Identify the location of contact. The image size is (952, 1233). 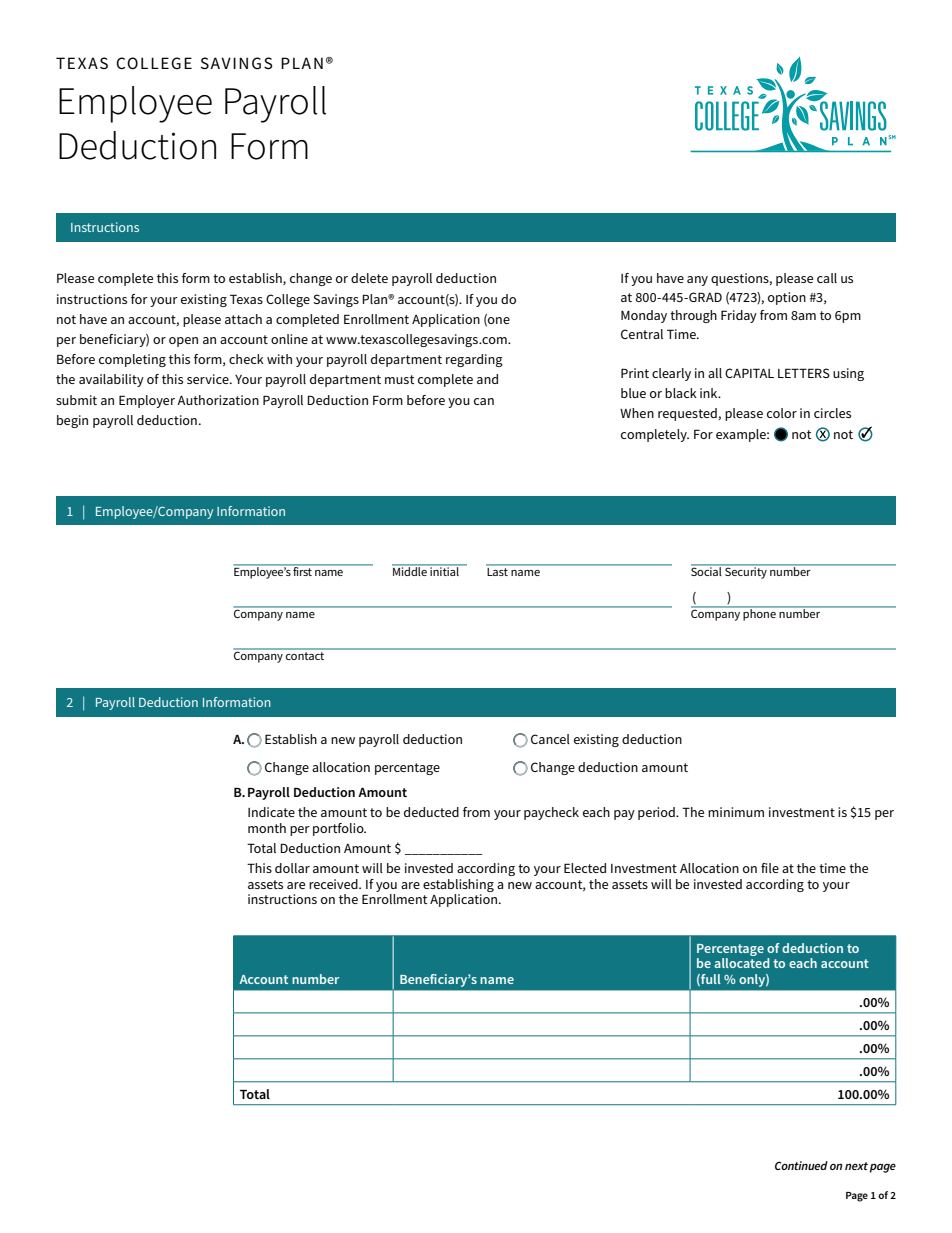
(305, 656).
